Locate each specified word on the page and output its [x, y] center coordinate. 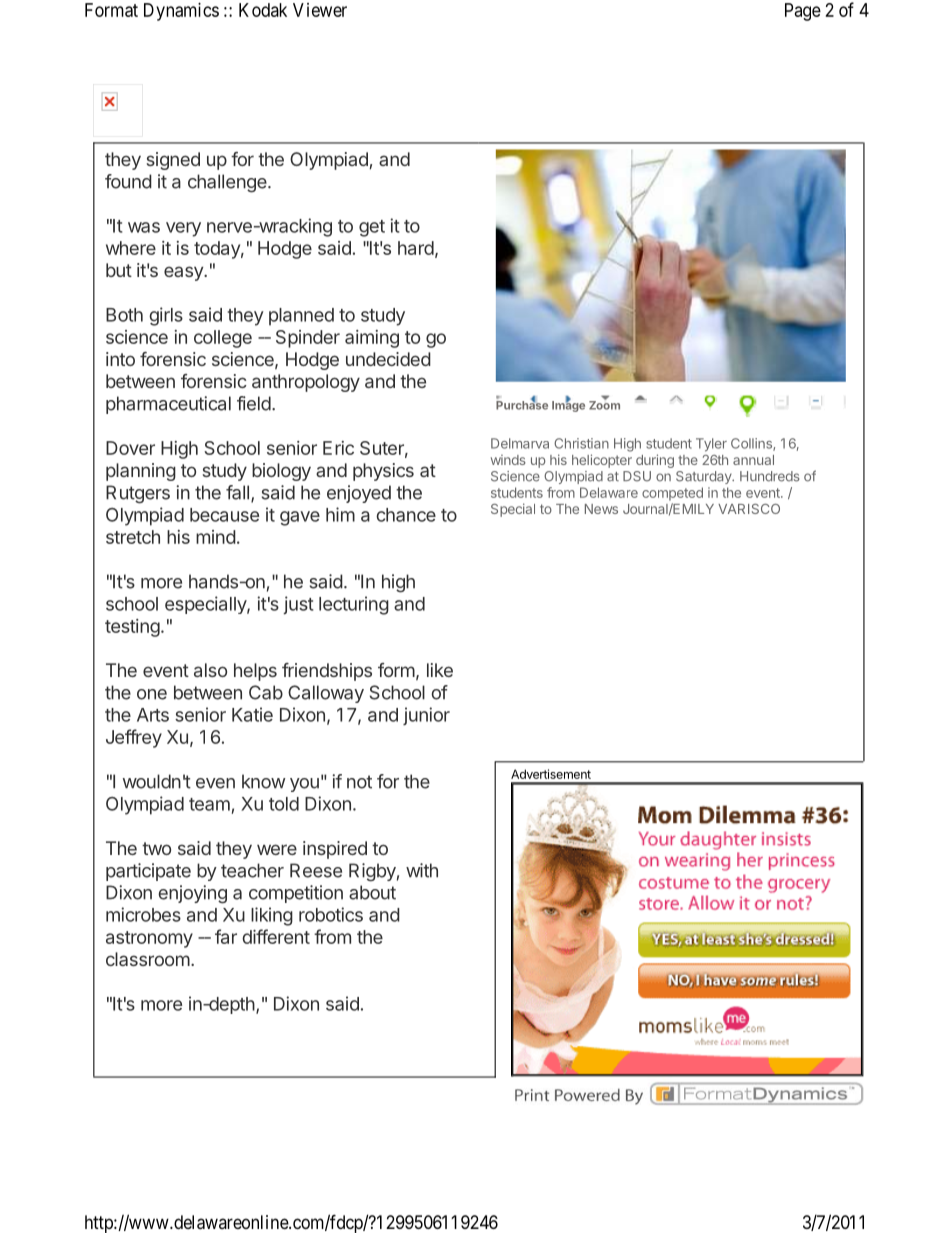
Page [803, 12]
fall [237, 492]
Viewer [320, 10]
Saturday [705, 477]
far [226, 936]
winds [508, 460]
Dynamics [181, 12]
